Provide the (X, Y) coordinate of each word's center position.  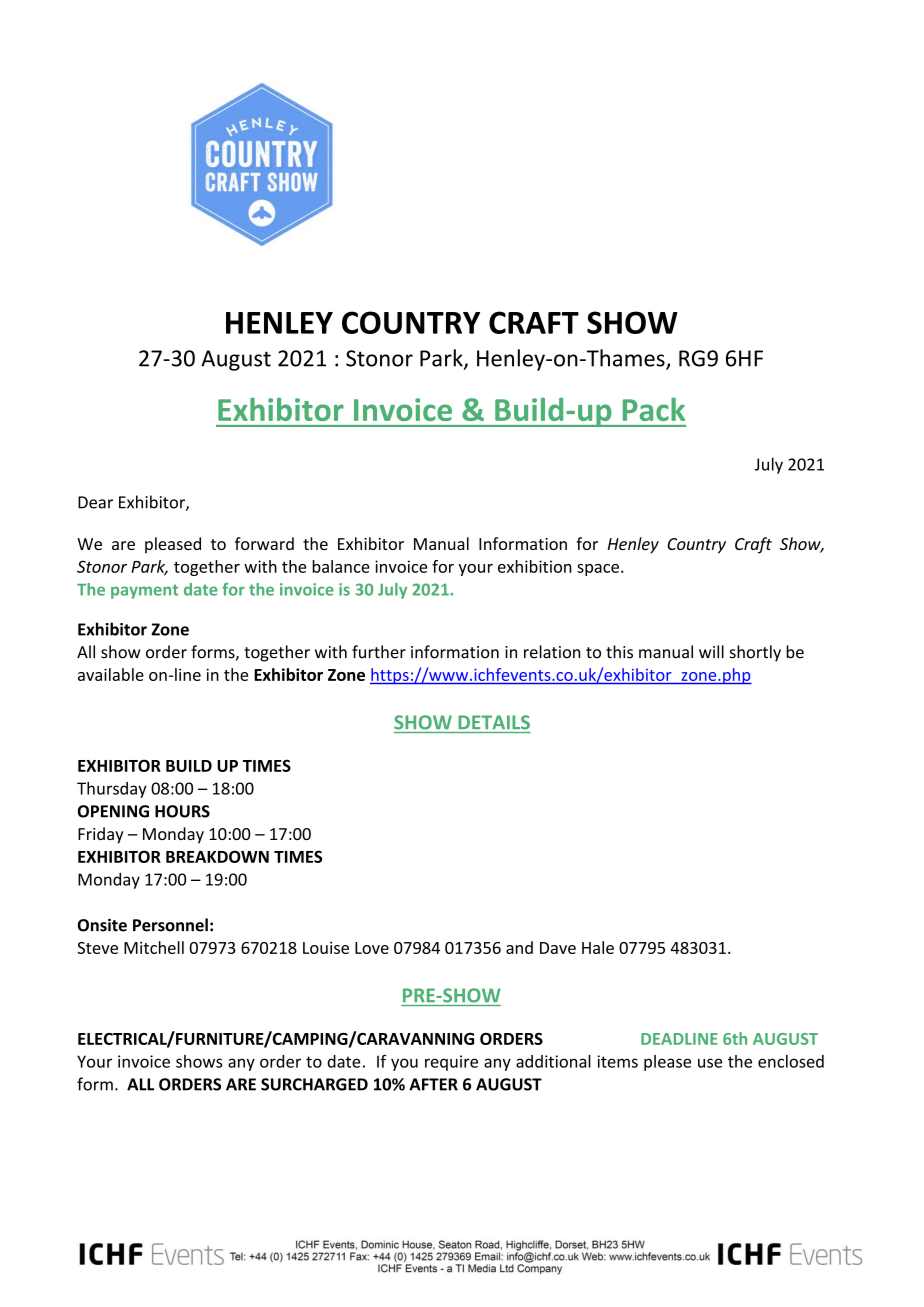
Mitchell (154, 947)
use (710, 1063)
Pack (654, 409)
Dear (95, 502)
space (598, 570)
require (451, 1063)
